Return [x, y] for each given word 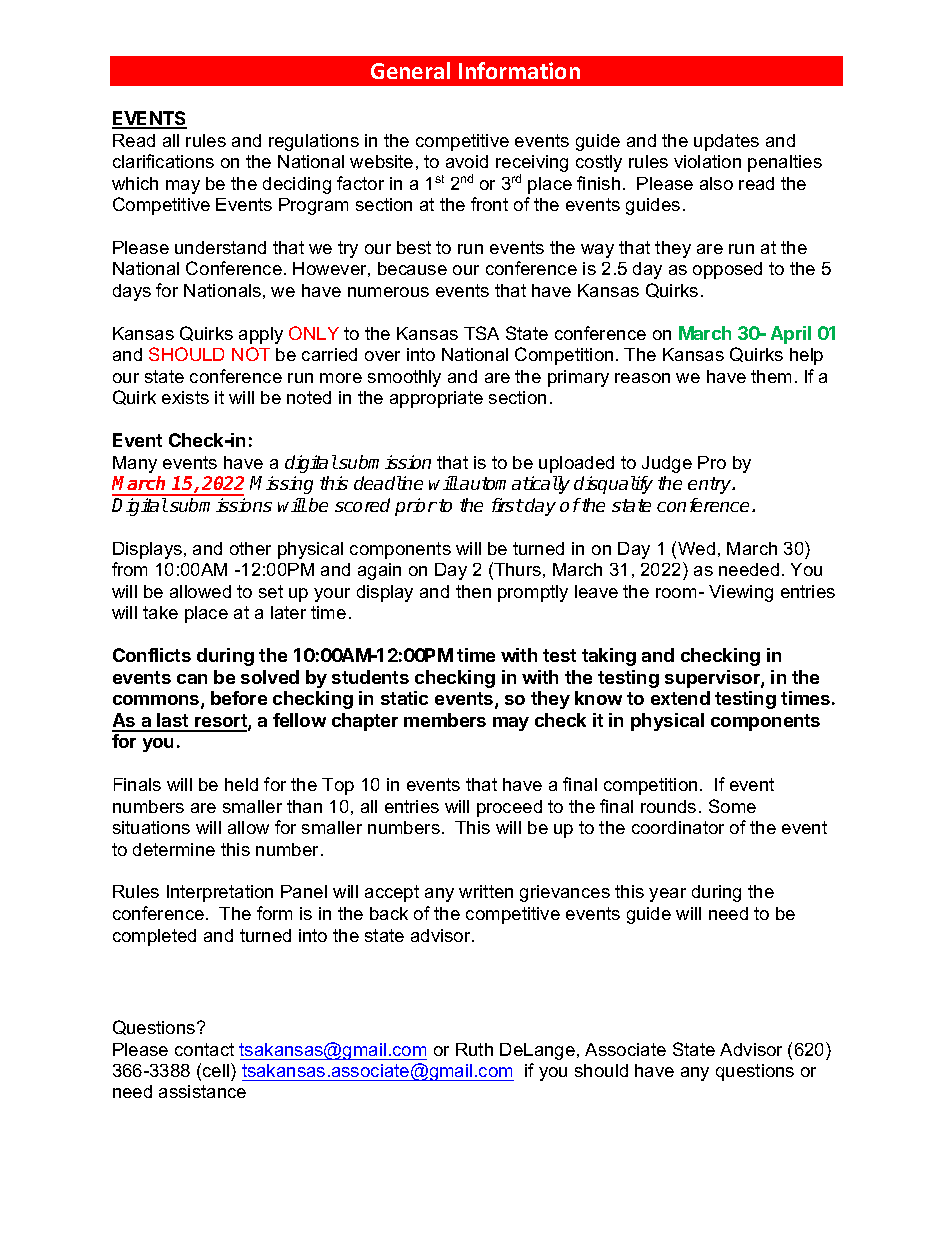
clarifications [163, 161]
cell [217, 1070]
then [473, 591]
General [410, 70]
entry [711, 485]
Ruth [474, 1049]
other [250, 548]
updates [726, 142]
